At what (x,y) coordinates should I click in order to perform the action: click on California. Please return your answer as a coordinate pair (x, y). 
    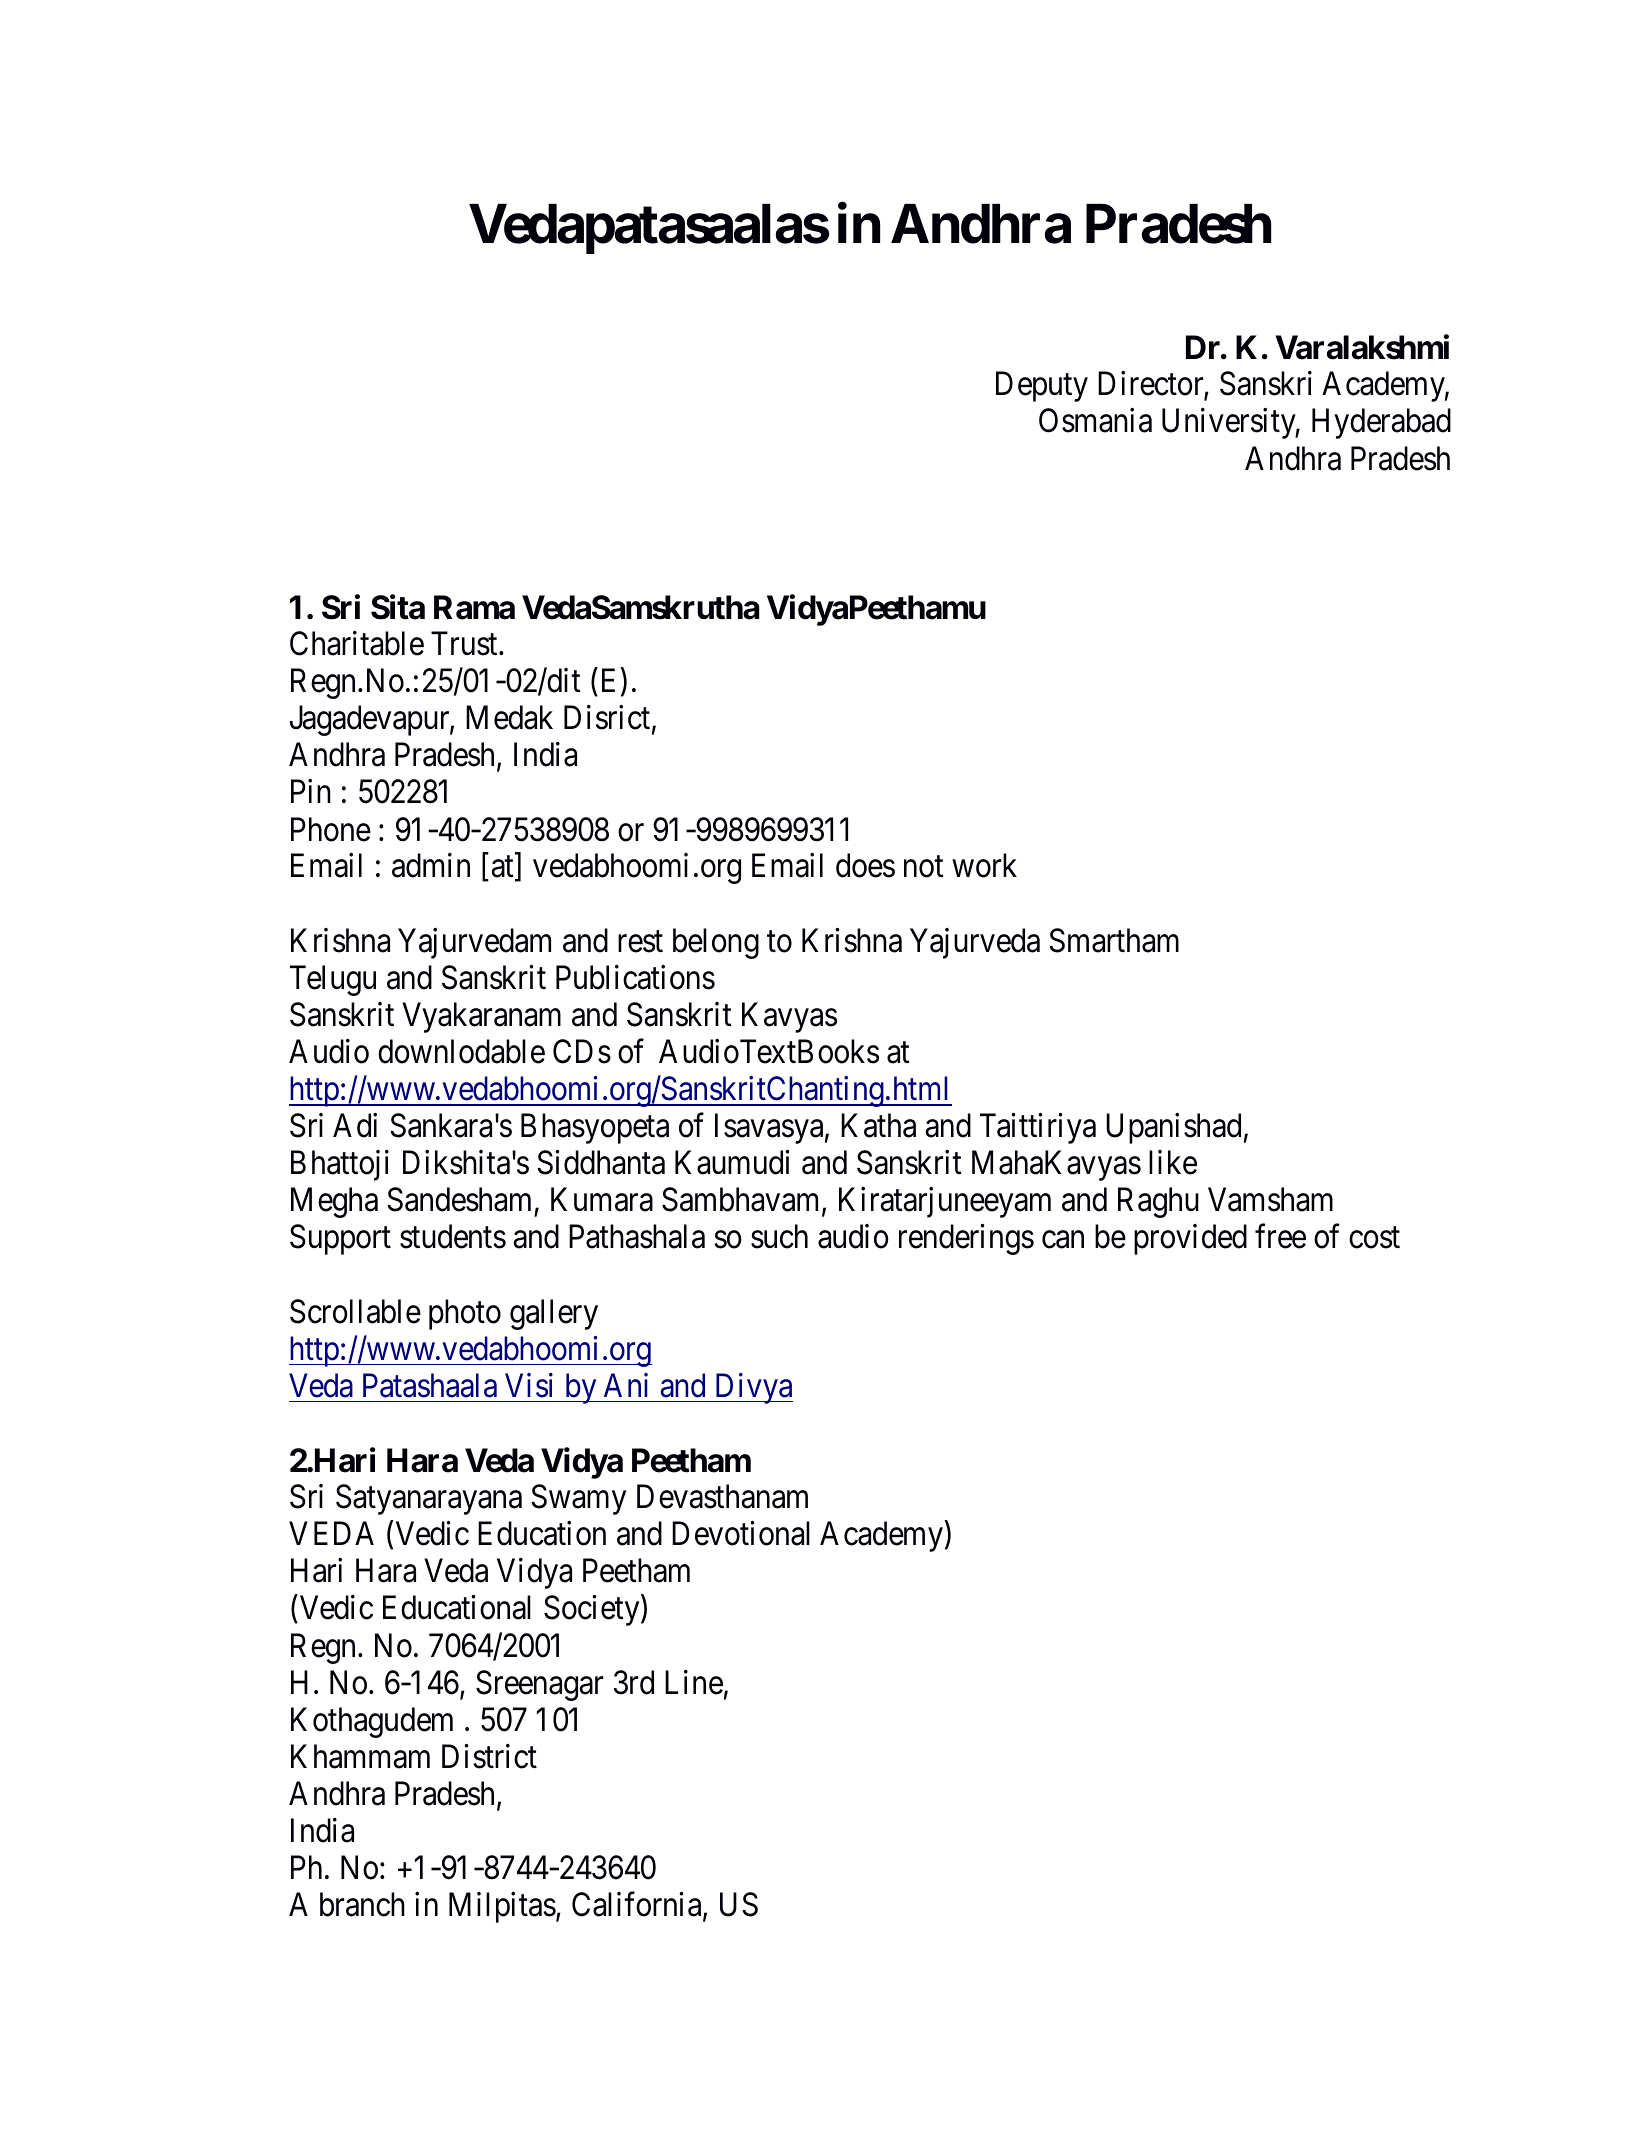
    Looking at the image, I should click on (638, 1906).
